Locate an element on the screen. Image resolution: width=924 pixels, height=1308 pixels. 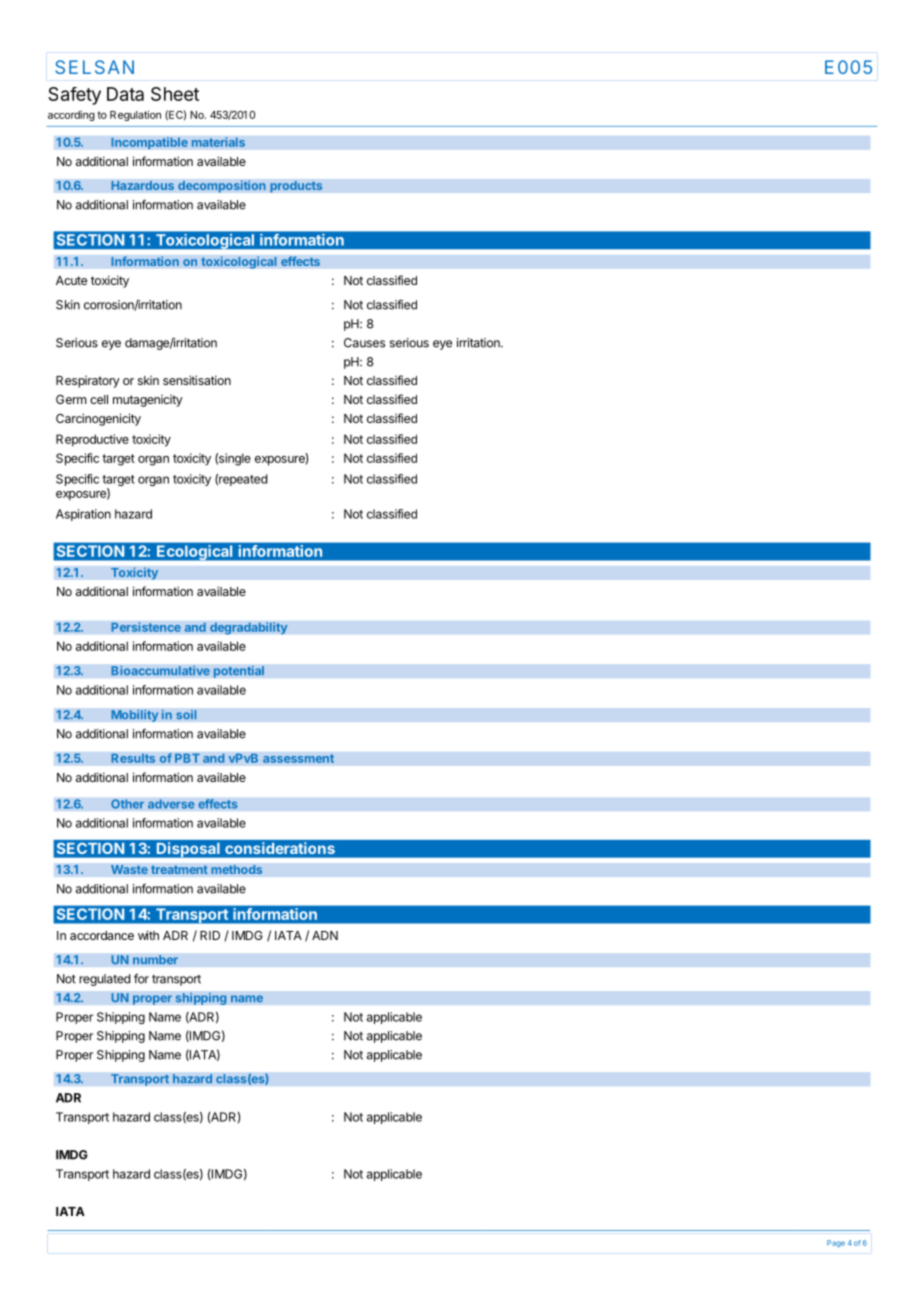
Causes is located at coordinates (364, 343).
